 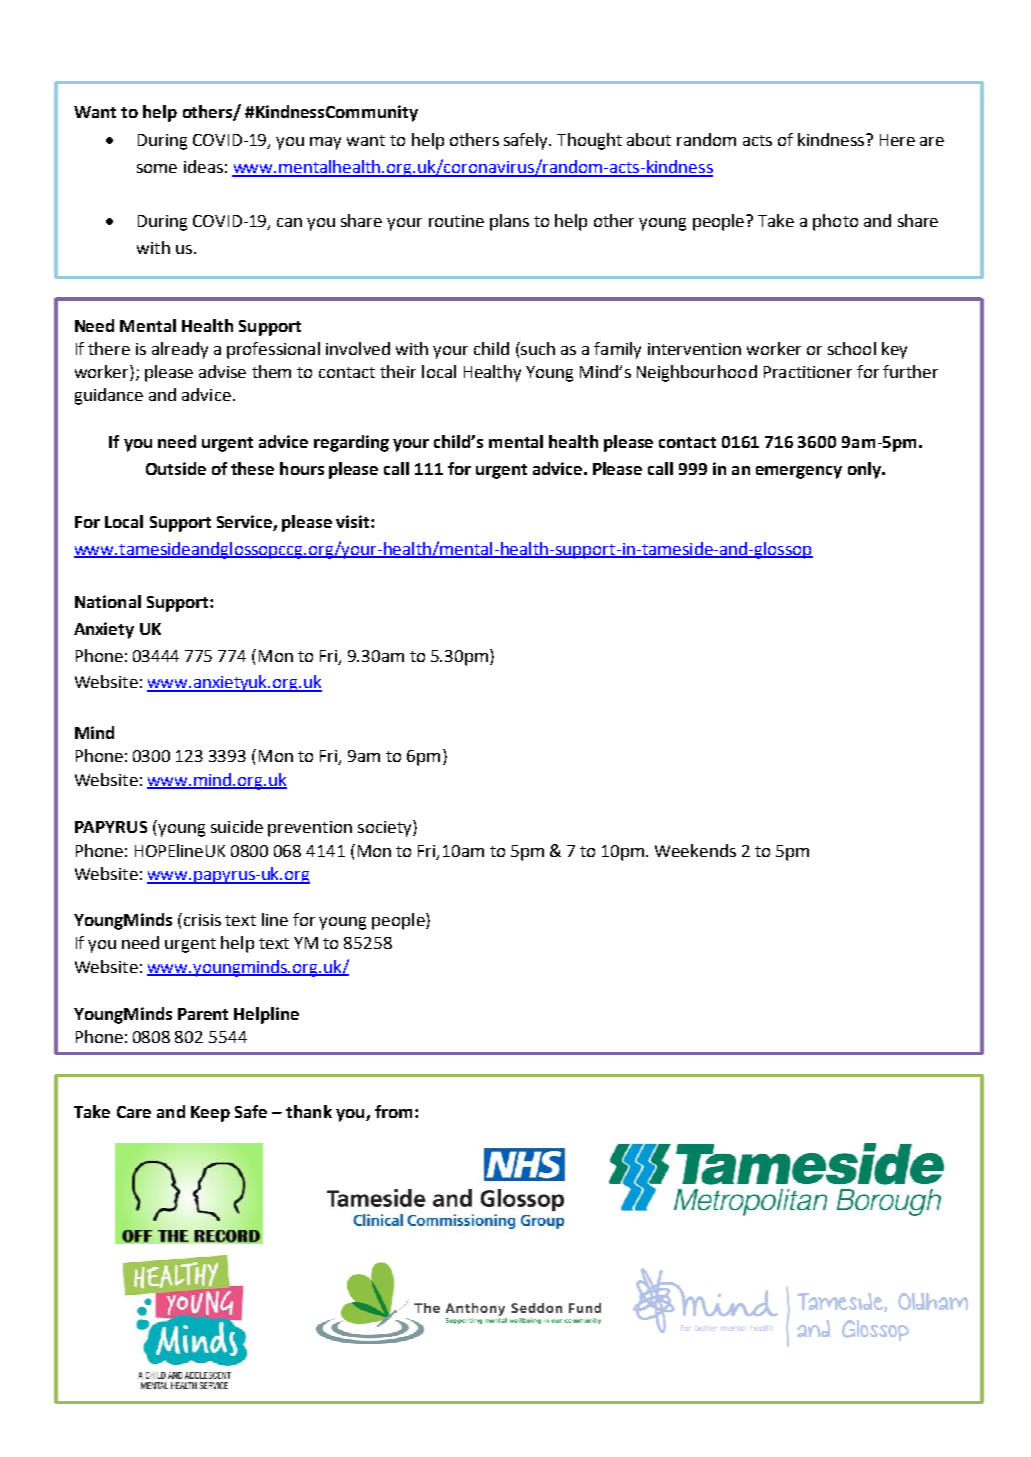 I want to click on plans, so click(x=509, y=222).
